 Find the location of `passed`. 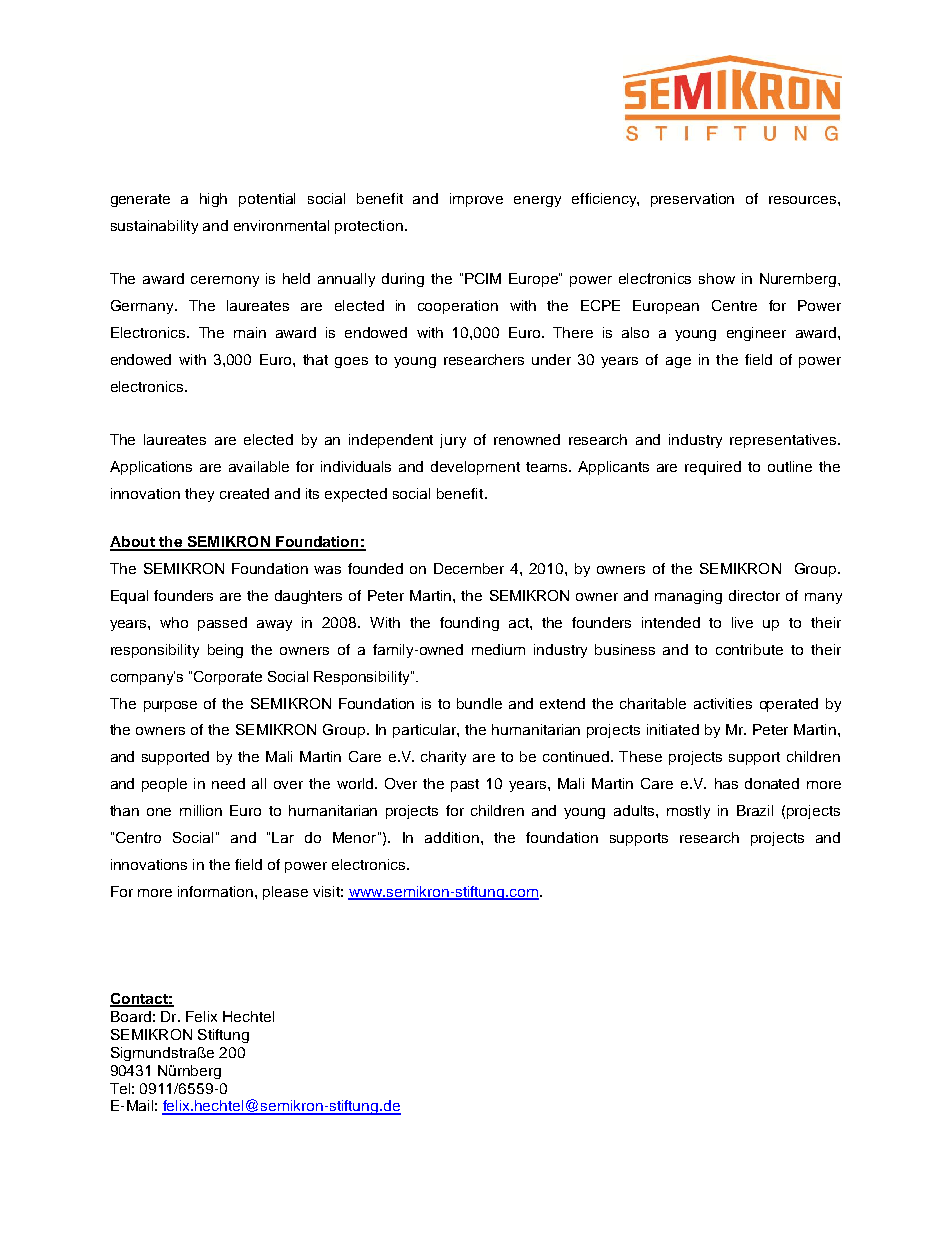

passed is located at coordinates (222, 624).
